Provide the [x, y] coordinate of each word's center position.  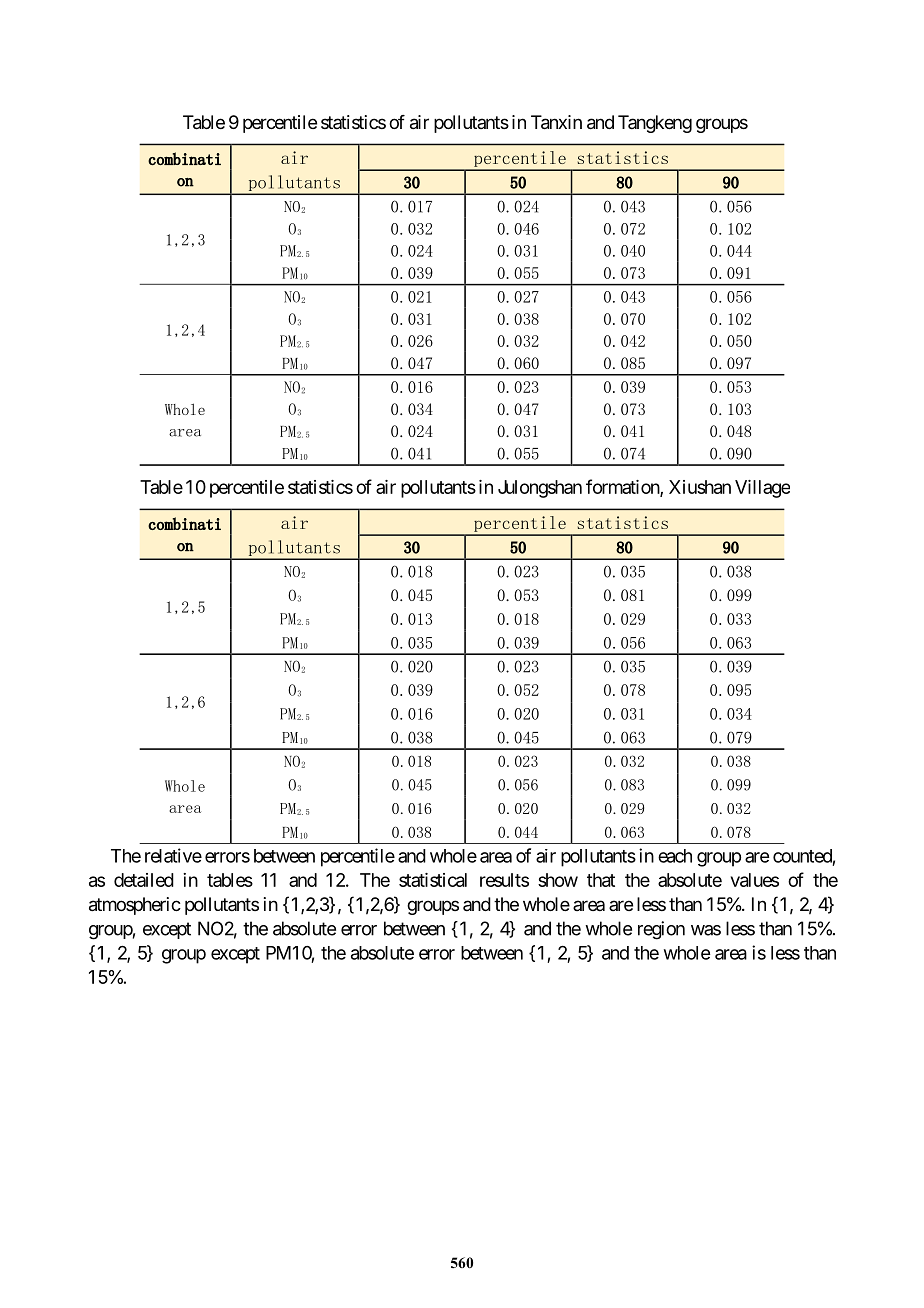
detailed [144, 880]
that [601, 880]
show [558, 880]
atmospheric [135, 906]
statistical [433, 880]
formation [623, 487]
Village [762, 489]
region [661, 930]
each [675, 856]
